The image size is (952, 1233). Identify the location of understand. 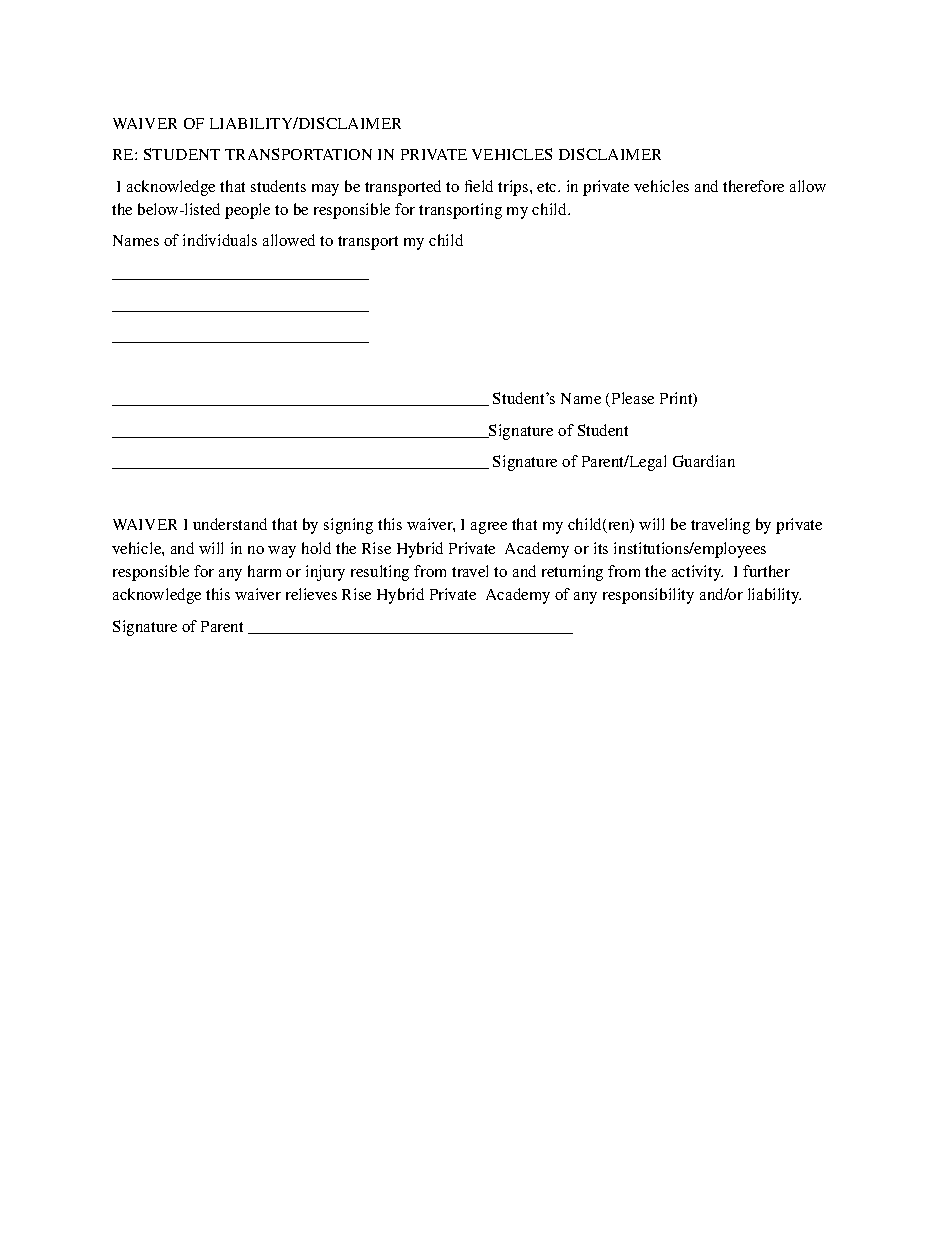
(230, 524).
